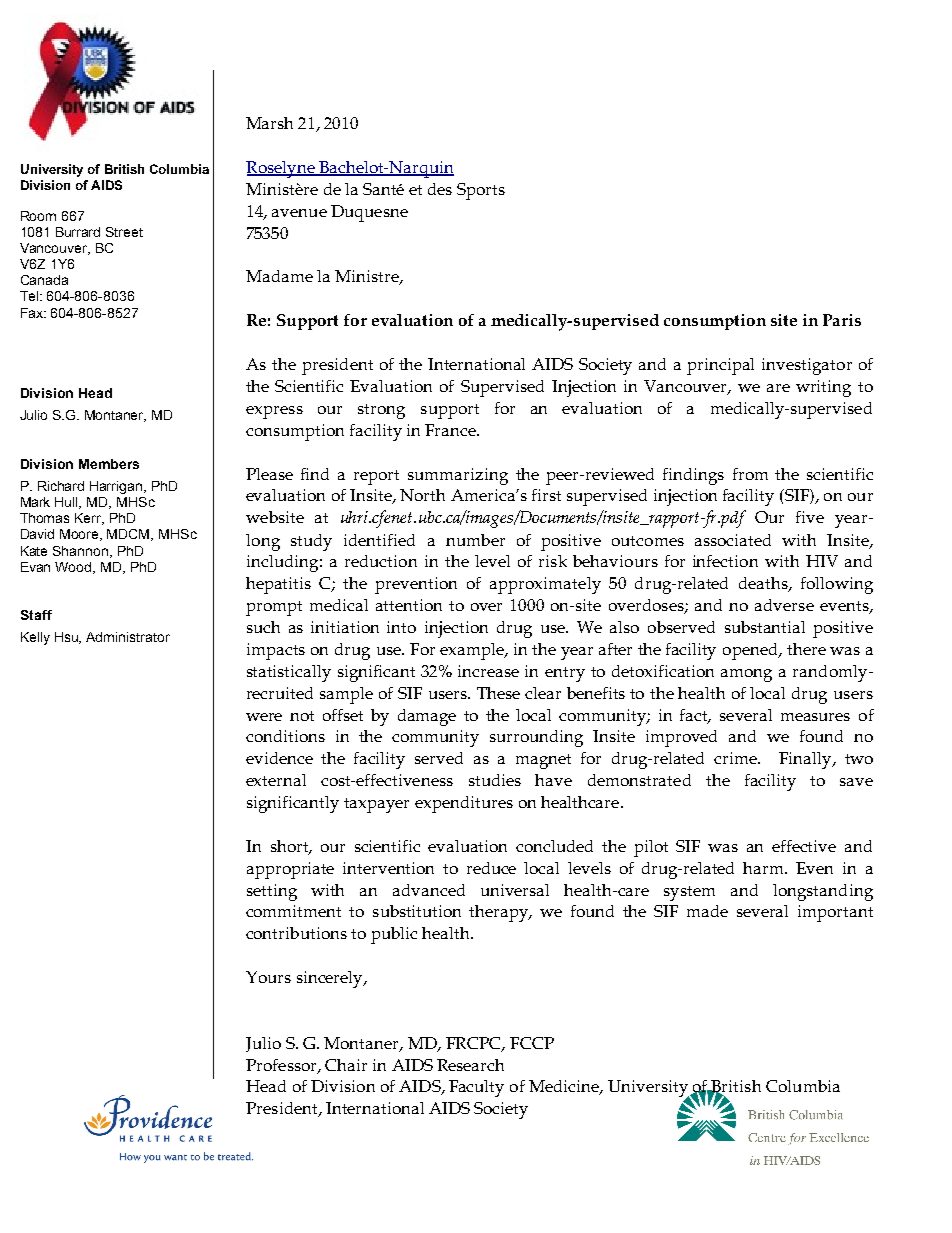  I want to click on Professor, so click(282, 1066).
